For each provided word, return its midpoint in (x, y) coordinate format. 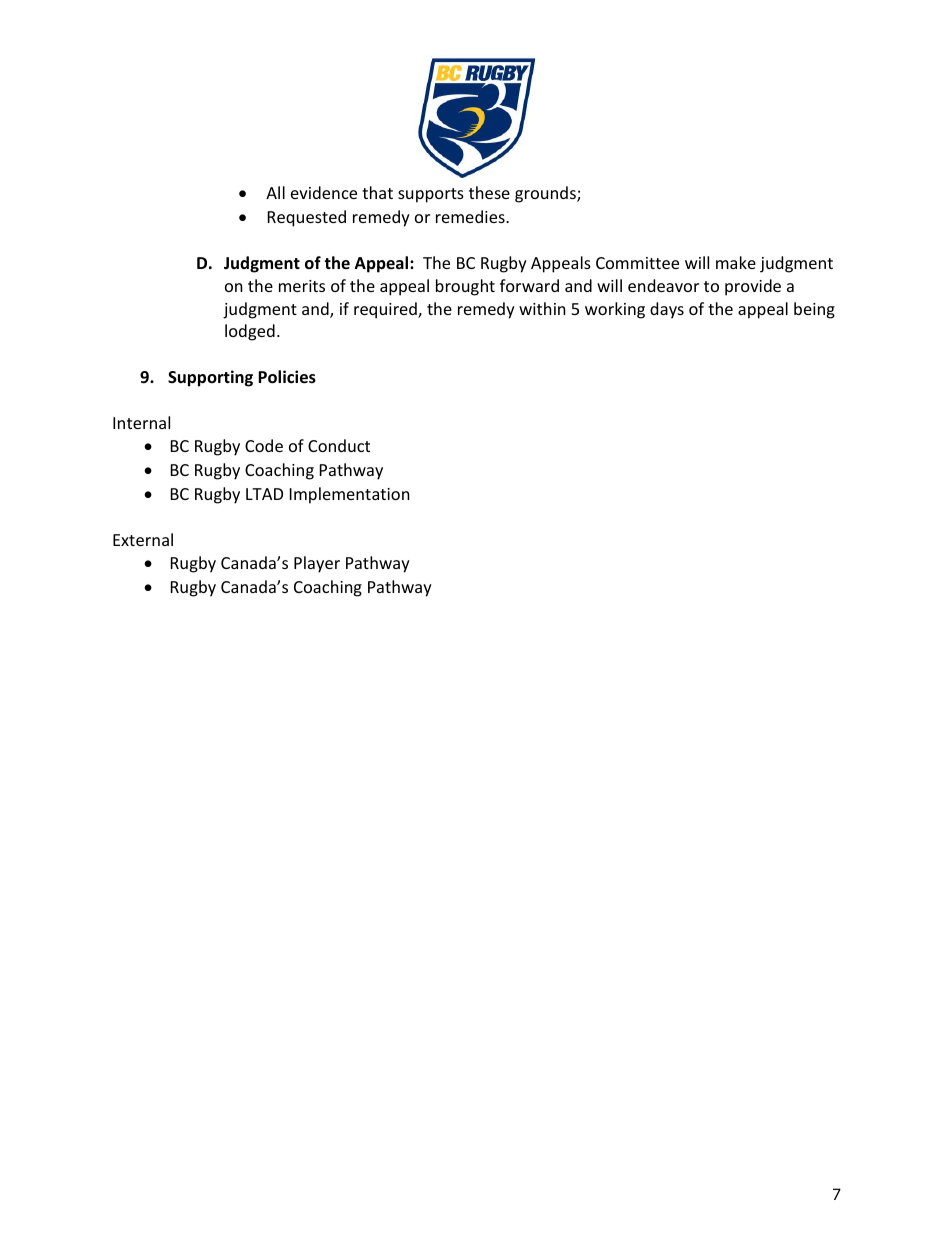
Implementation (350, 495)
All (275, 192)
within (542, 308)
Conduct (339, 445)
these (489, 192)
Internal (141, 422)
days (667, 310)
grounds (546, 194)
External (143, 539)
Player (317, 564)
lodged (250, 332)
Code (264, 445)
